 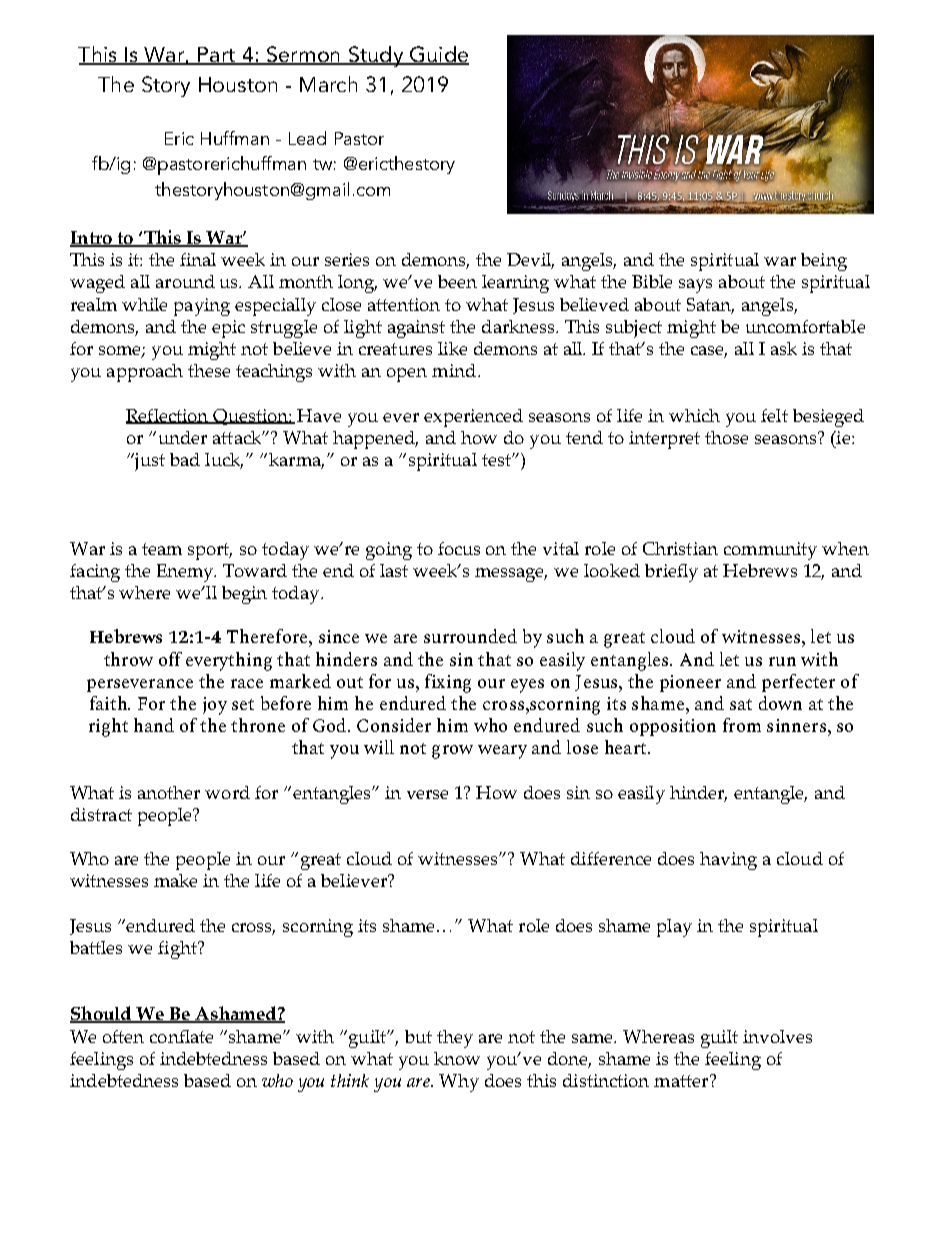 What do you see at coordinates (181, 1036) in the screenshot?
I see `conflate` at bounding box center [181, 1036].
